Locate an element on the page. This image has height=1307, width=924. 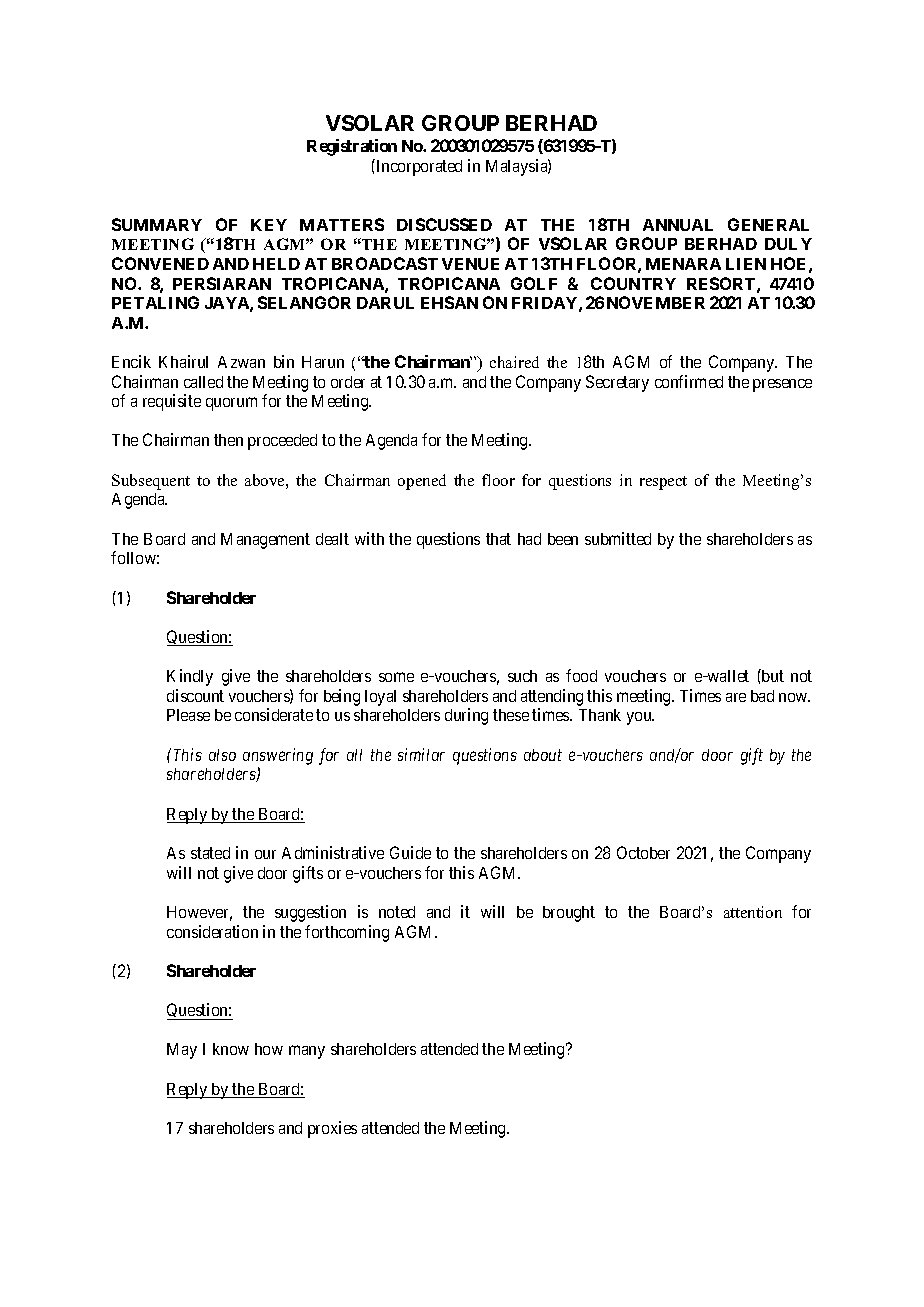
such is located at coordinates (522, 676).
